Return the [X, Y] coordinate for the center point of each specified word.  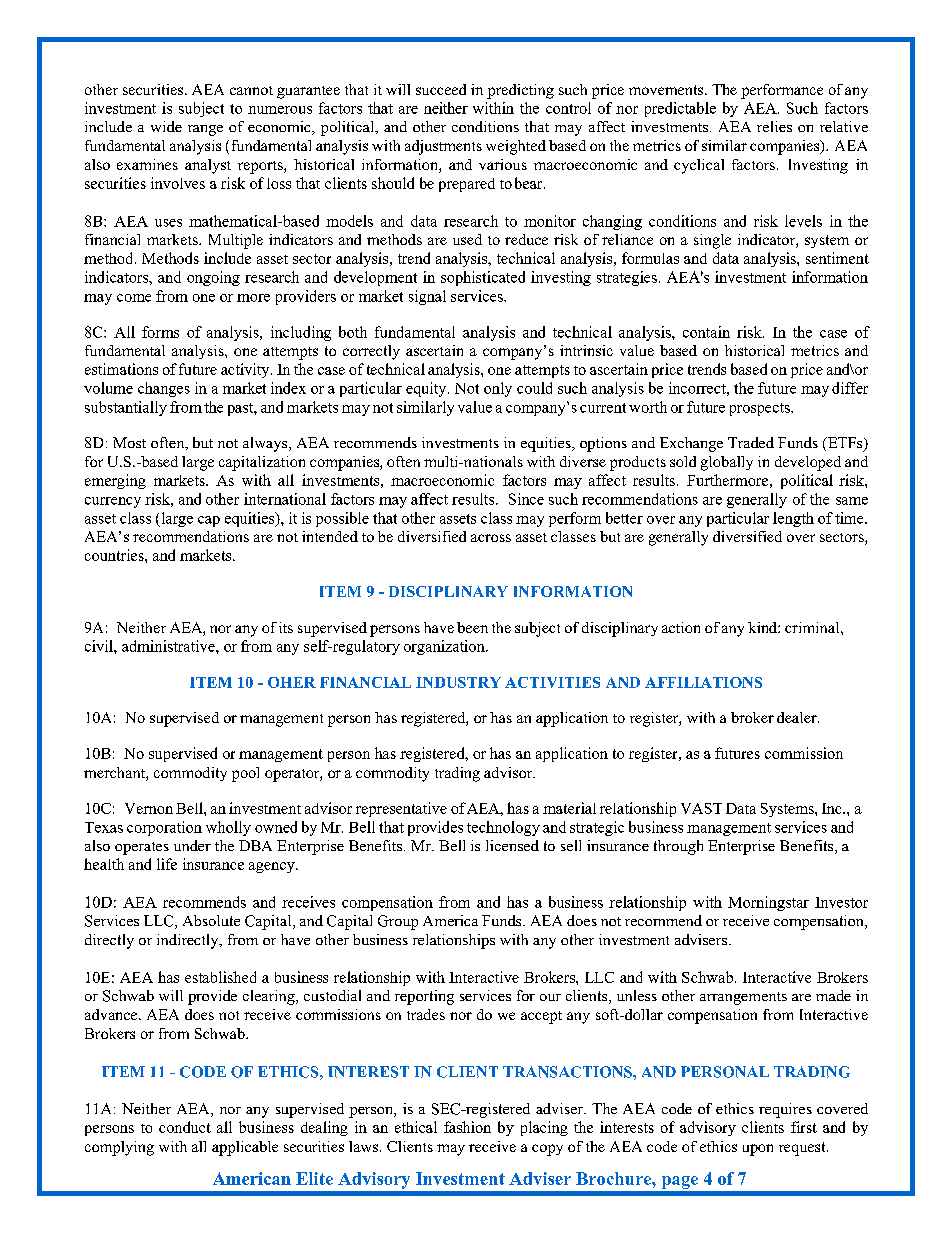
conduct [185, 1127]
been [472, 627]
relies [774, 126]
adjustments [443, 147]
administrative [169, 646]
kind [763, 627]
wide [166, 126]
